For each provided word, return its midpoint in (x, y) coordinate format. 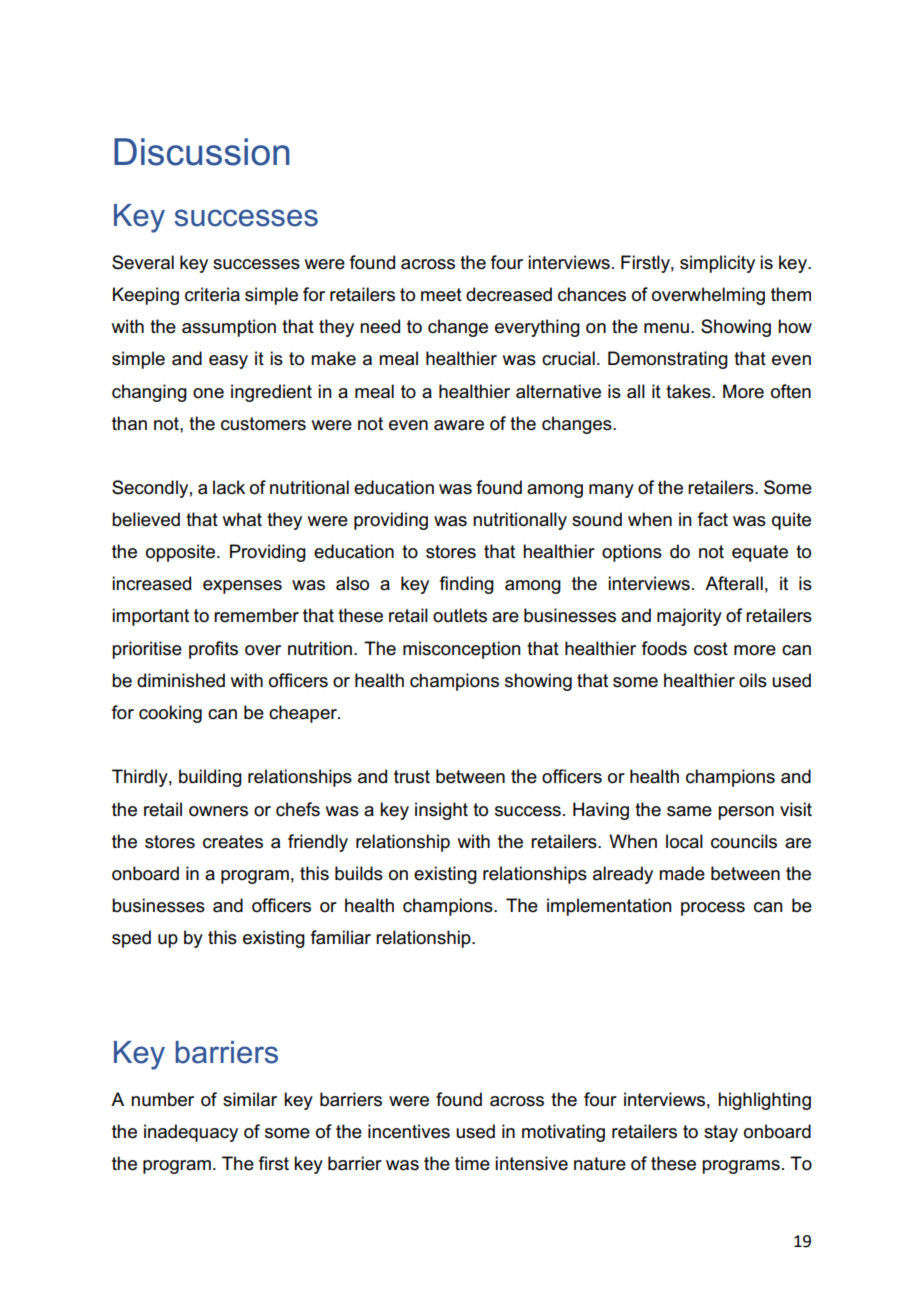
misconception (462, 650)
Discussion (202, 152)
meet (441, 295)
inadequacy (191, 1133)
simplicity (717, 264)
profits (213, 650)
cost (711, 649)
